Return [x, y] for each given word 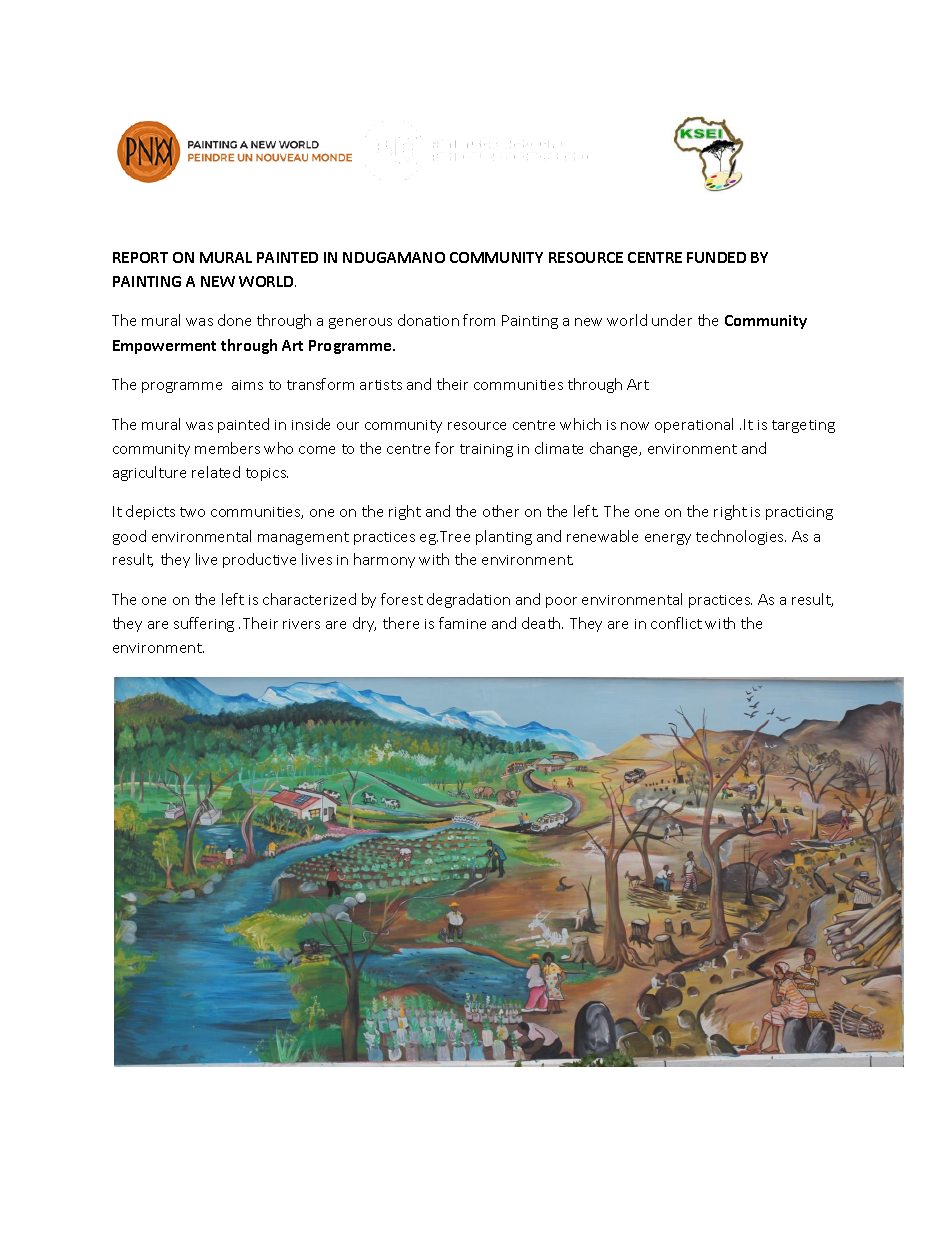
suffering [204, 624]
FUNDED [716, 257]
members [227, 448]
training [486, 450]
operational [694, 425]
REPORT [140, 257]
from [479, 320]
